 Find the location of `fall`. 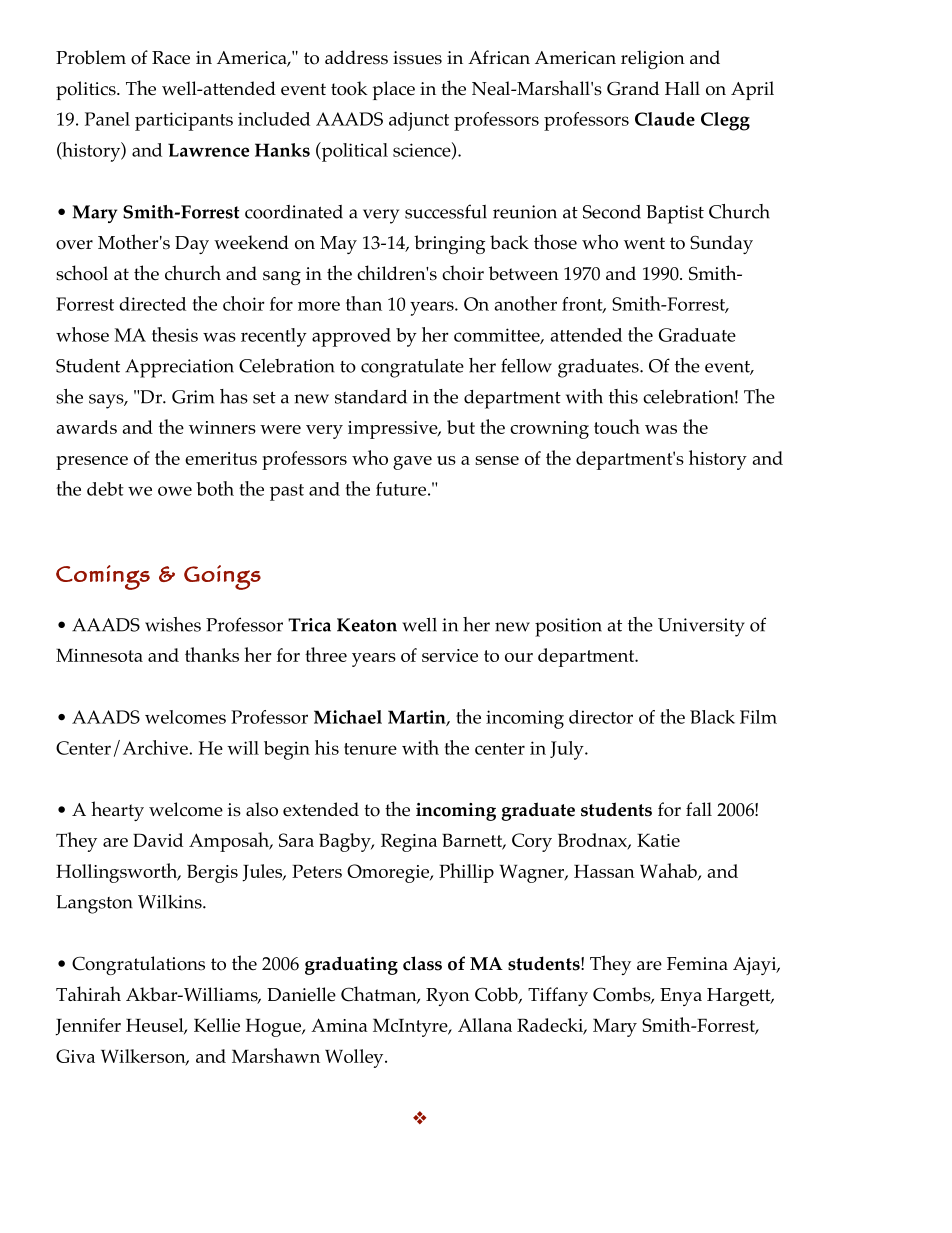

fall is located at coordinates (699, 809).
